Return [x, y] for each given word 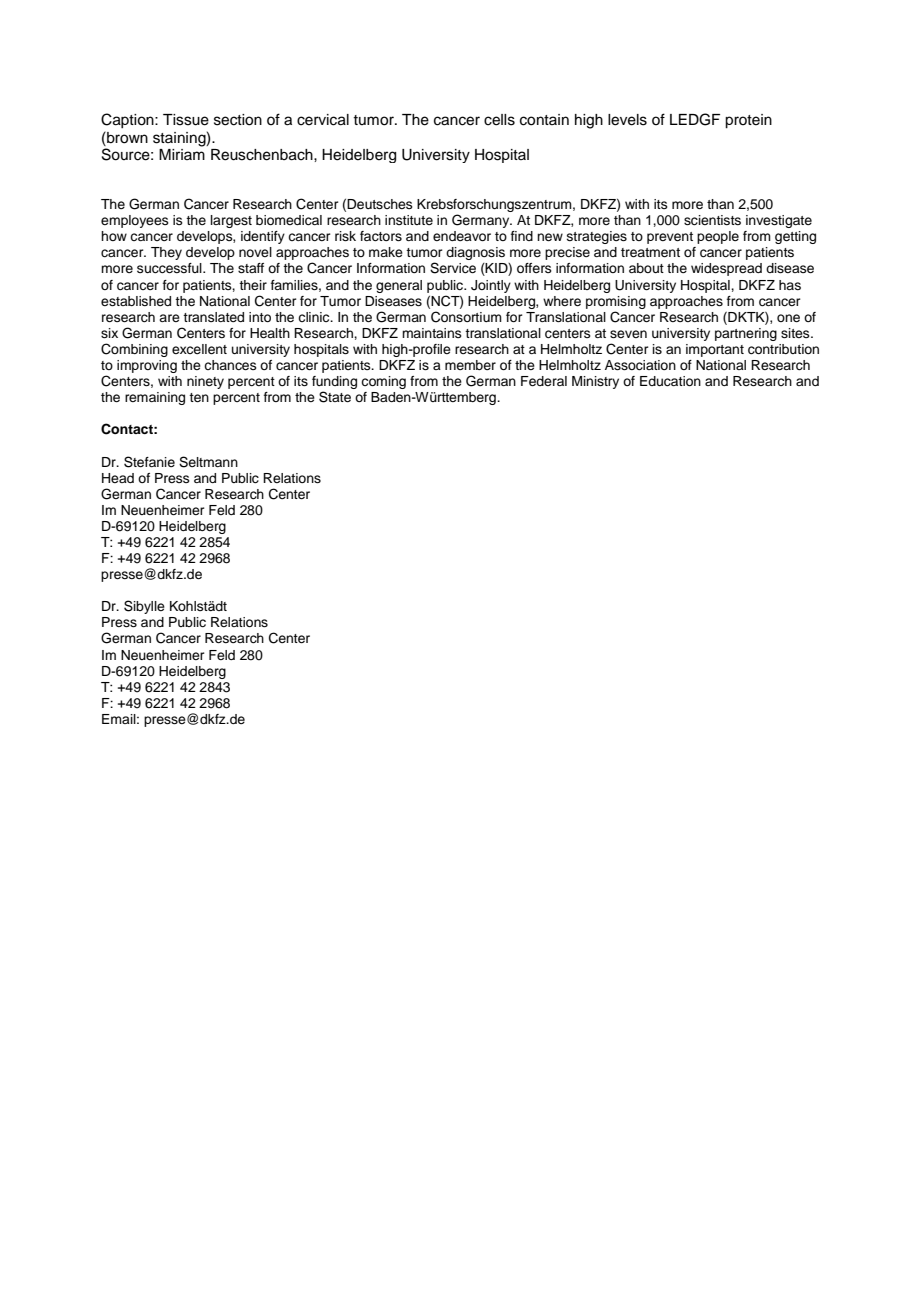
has [790, 285]
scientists [712, 220]
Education [670, 381]
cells [499, 120]
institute [409, 220]
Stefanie [149, 462]
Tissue [186, 120]
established [136, 301]
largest [231, 221]
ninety [205, 382]
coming [383, 382]
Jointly [491, 286]
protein [748, 121]
